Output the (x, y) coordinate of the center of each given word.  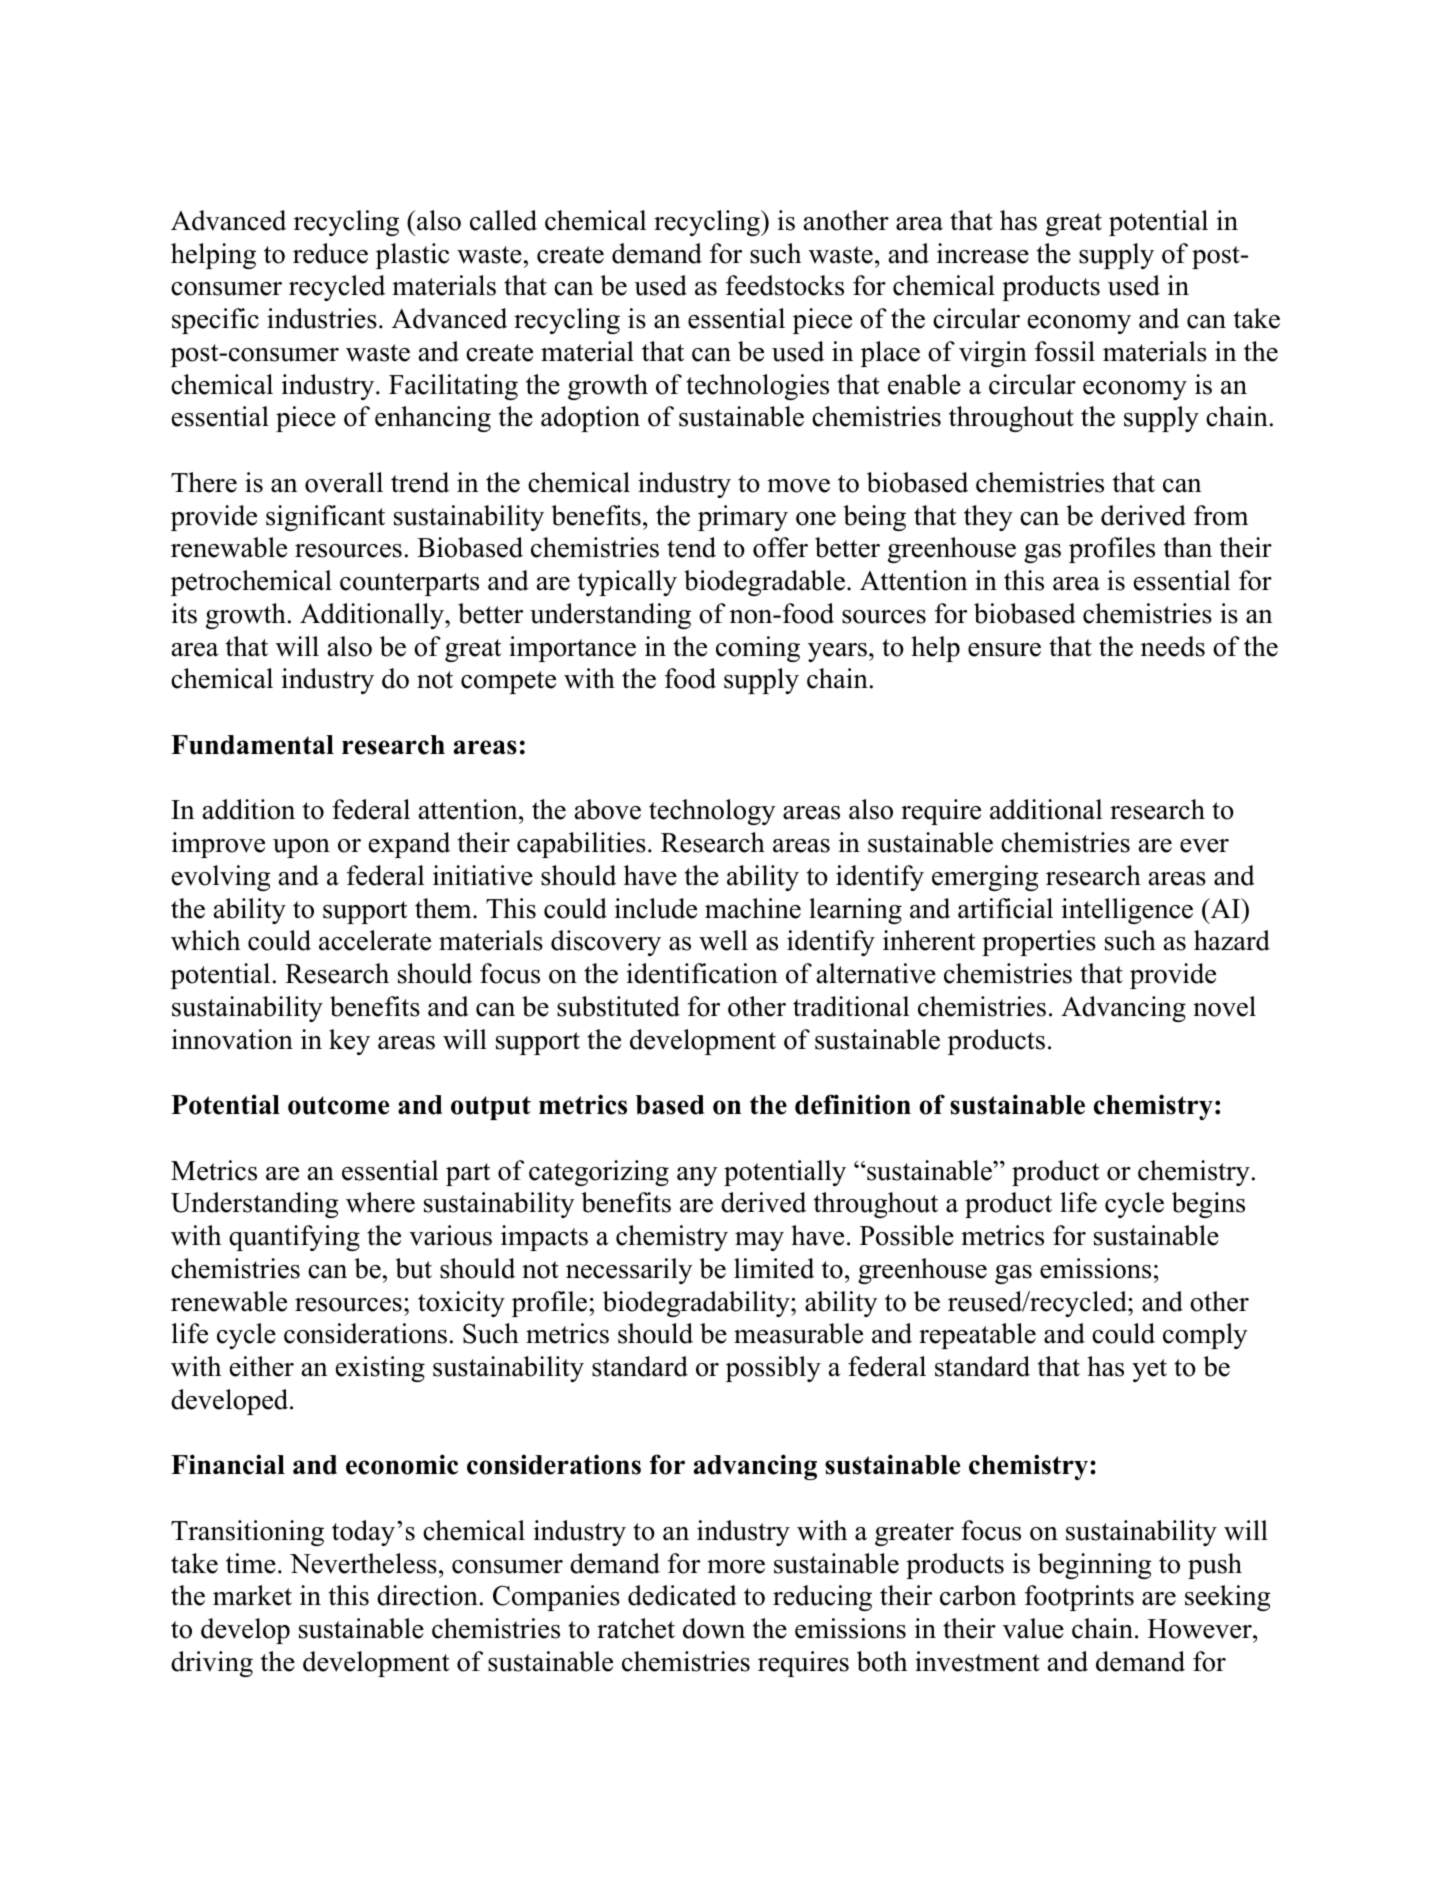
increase (983, 253)
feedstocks (785, 285)
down (714, 1628)
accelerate (375, 940)
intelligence (1127, 911)
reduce (330, 253)
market (252, 1595)
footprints (1079, 1598)
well (723, 940)
